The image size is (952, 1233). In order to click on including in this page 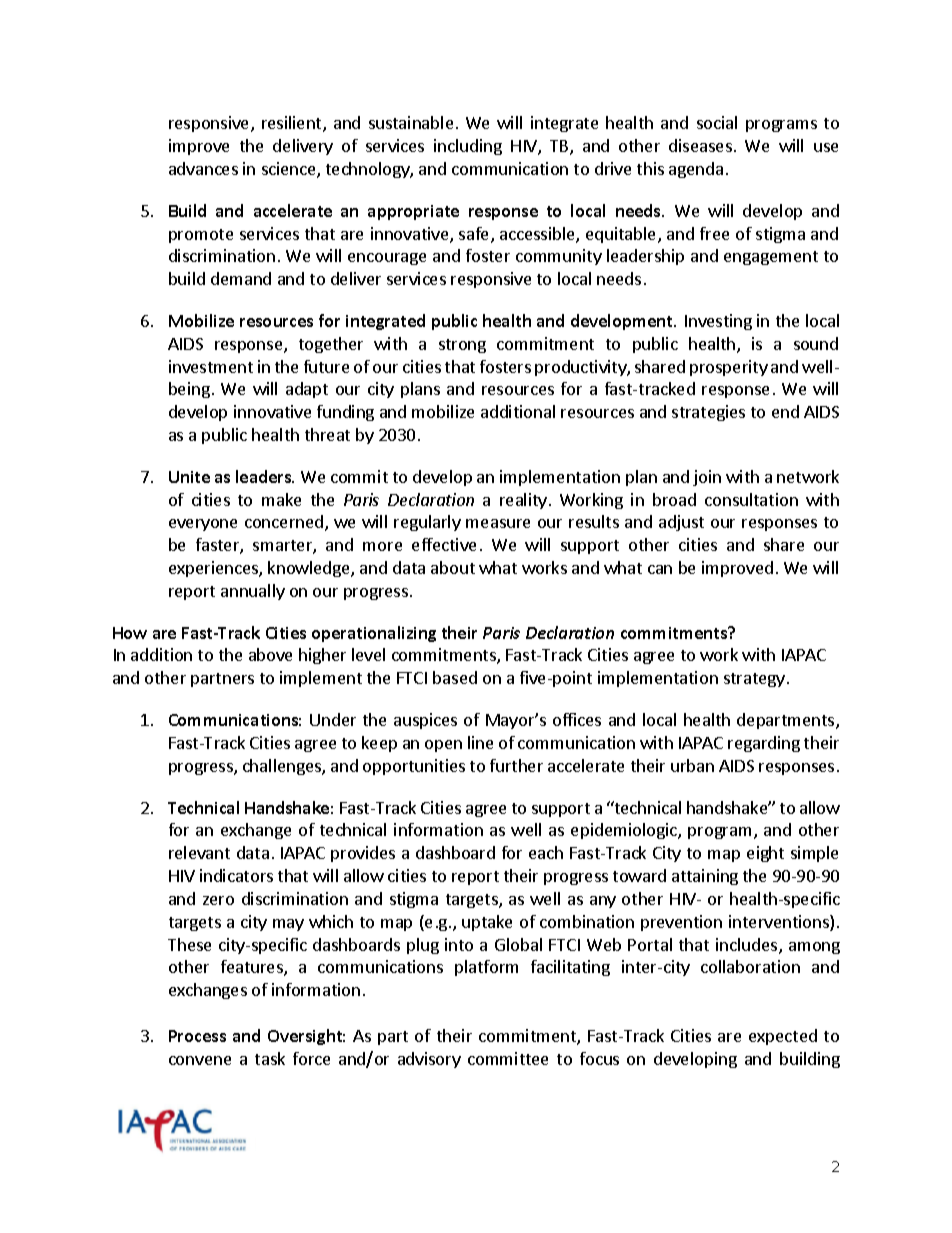, I will do `click(468, 147)`.
